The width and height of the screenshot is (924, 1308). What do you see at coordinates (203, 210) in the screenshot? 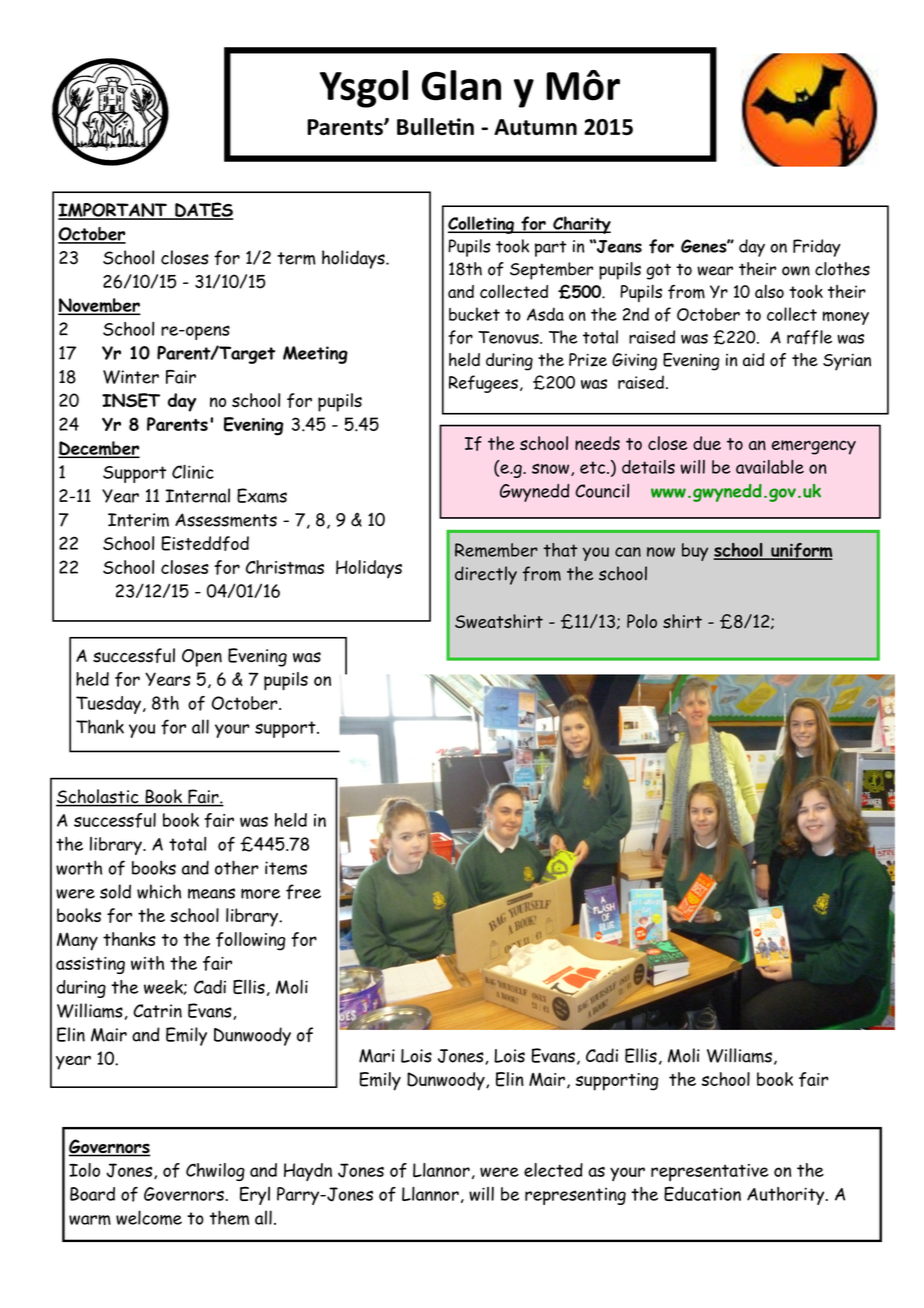
I see `DATES` at bounding box center [203, 210].
